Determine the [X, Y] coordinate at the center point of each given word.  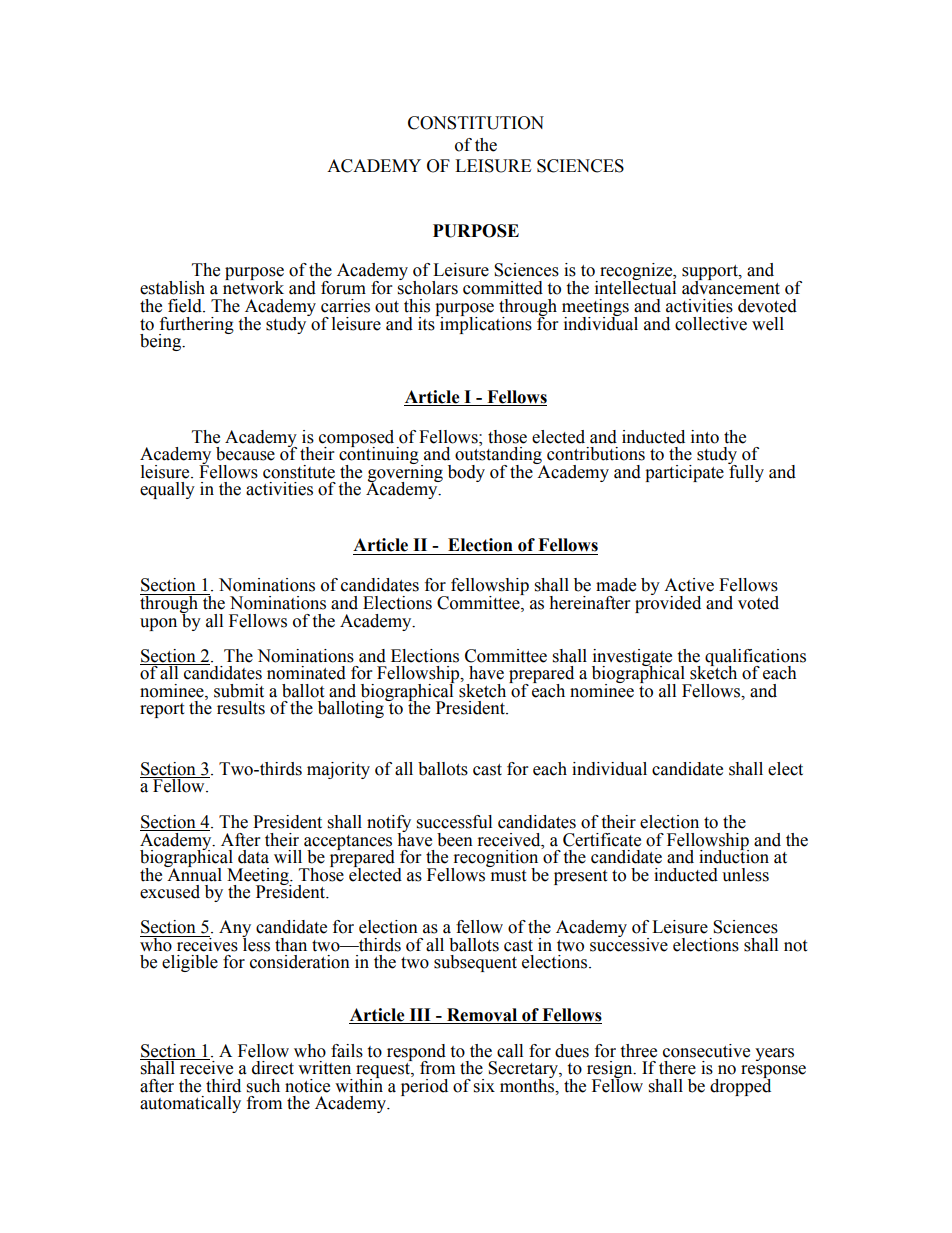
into [705, 437]
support [711, 274]
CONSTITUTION [476, 123]
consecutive [706, 1051]
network [253, 287]
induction [734, 856]
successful [454, 822]
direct [273, 1068]
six [484, 1086]
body [466, 473]
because [245, 454]
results [241, 708]
